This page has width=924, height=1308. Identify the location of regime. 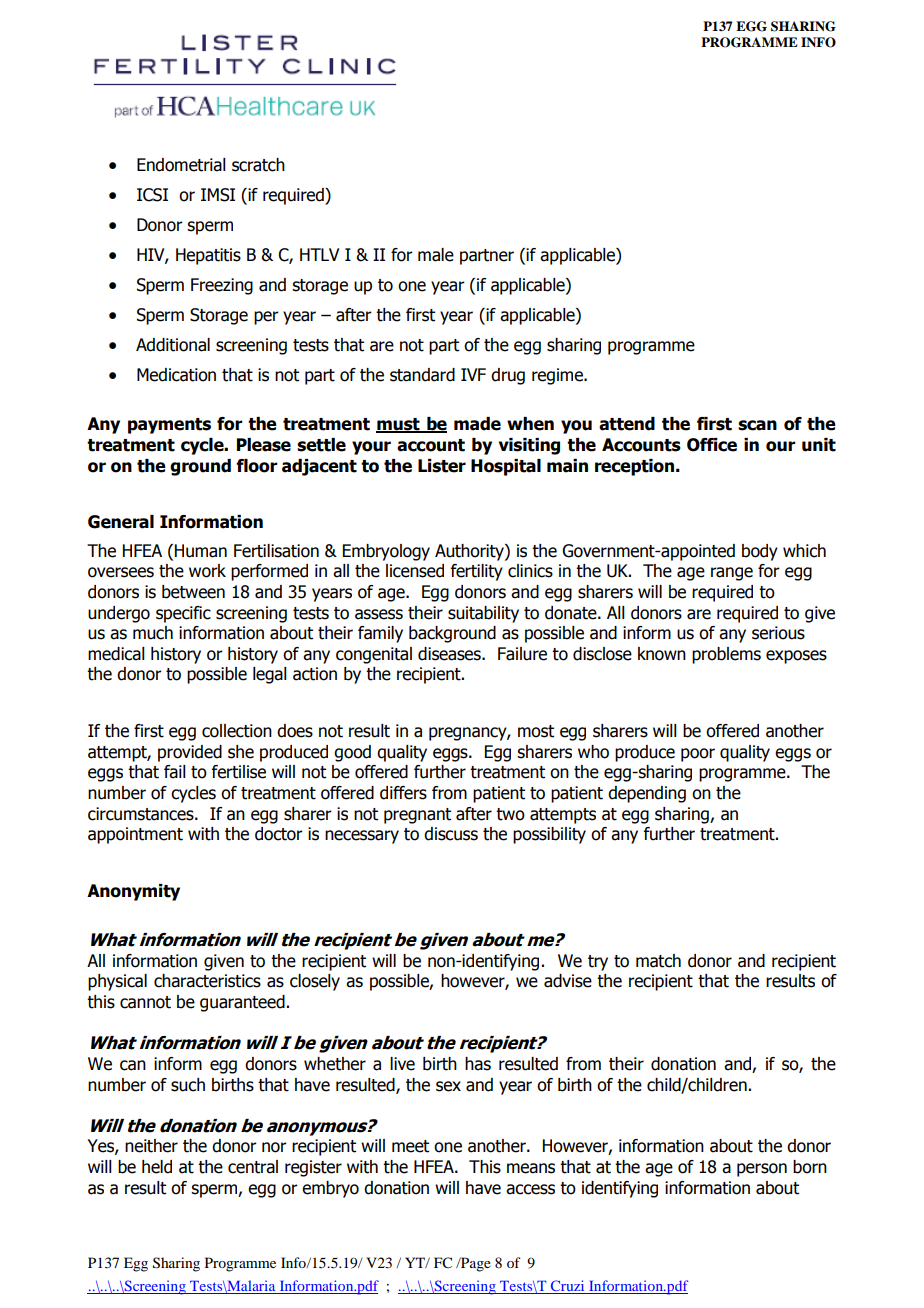
(558, 376).
